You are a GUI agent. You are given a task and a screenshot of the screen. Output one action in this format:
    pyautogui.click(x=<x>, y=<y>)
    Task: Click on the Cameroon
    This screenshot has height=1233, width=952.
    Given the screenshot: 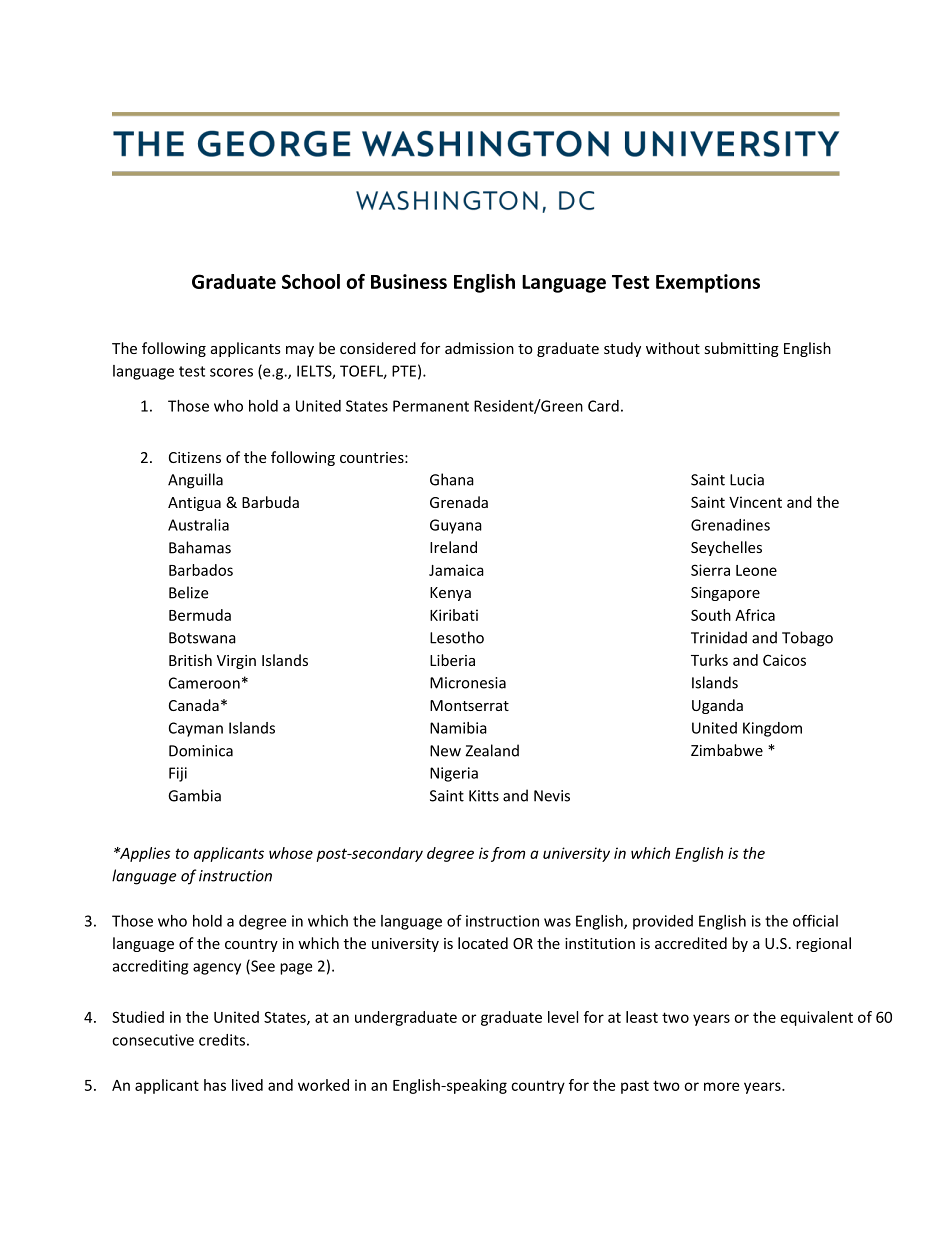 What is the action you would take?
    pyautogui.click(x=204, y=683)
